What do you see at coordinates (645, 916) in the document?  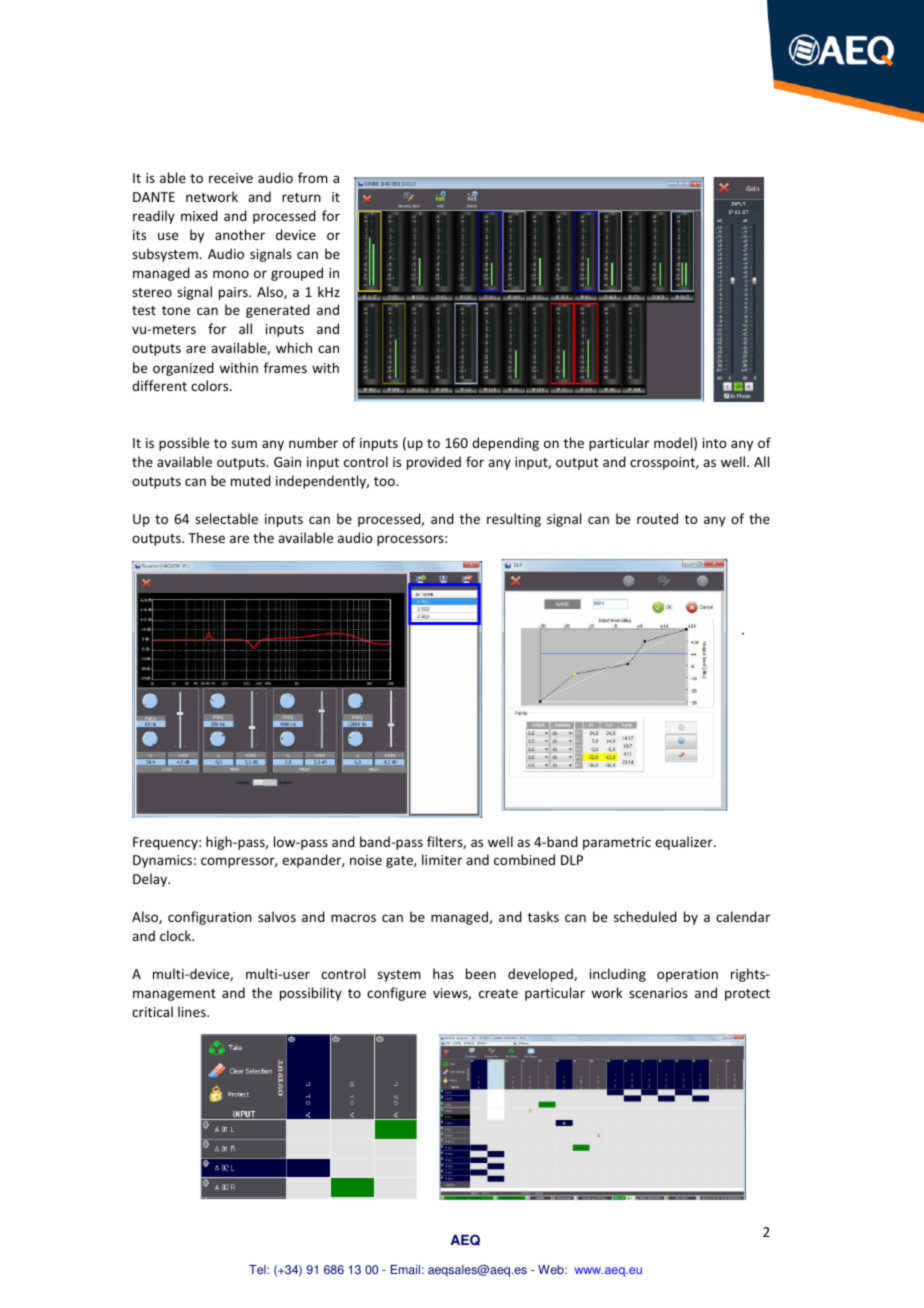 I see `scheduled` at bounding box center [645, 916].
